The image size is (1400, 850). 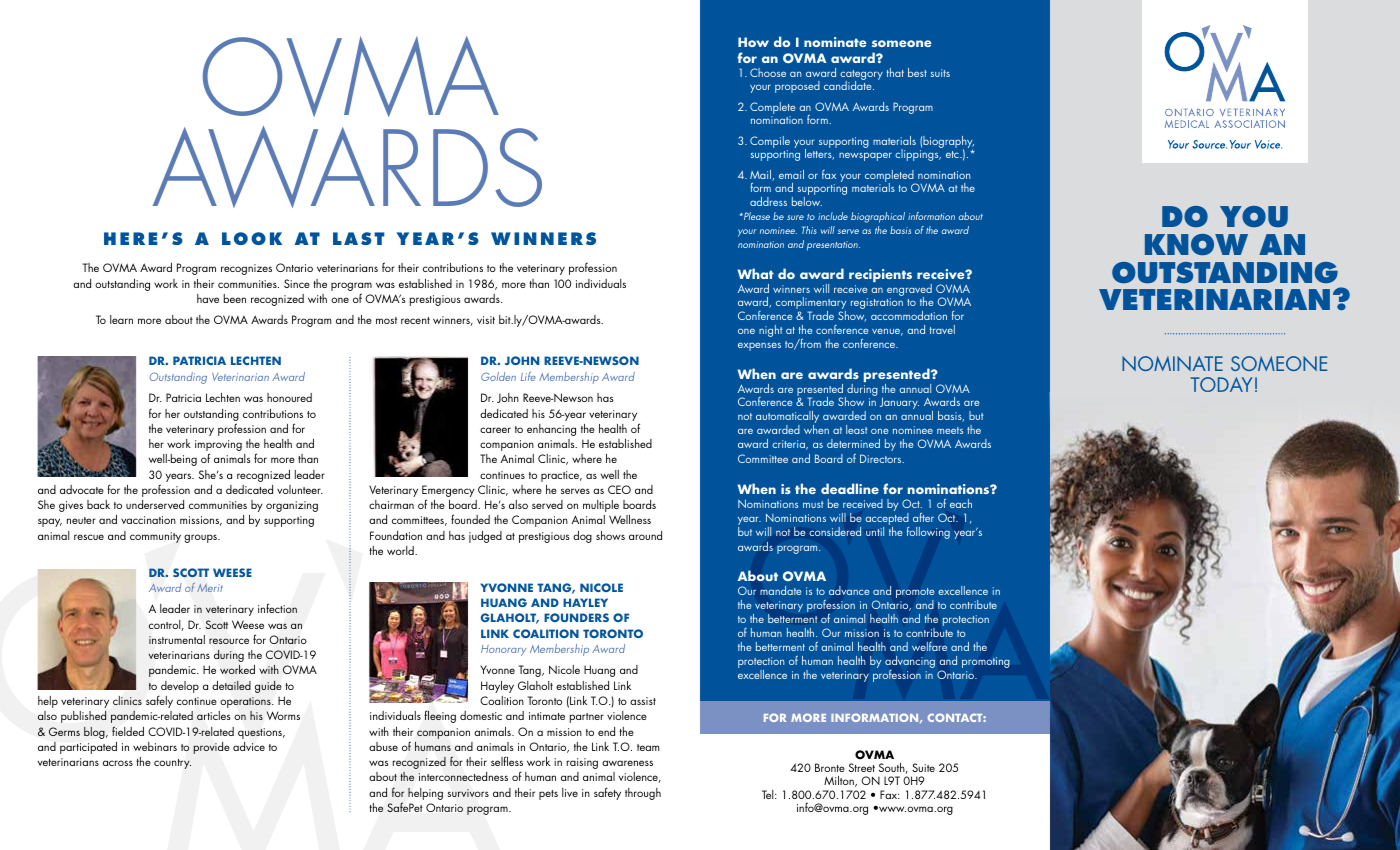 I want to click on country, so click(x=172, y=764).
